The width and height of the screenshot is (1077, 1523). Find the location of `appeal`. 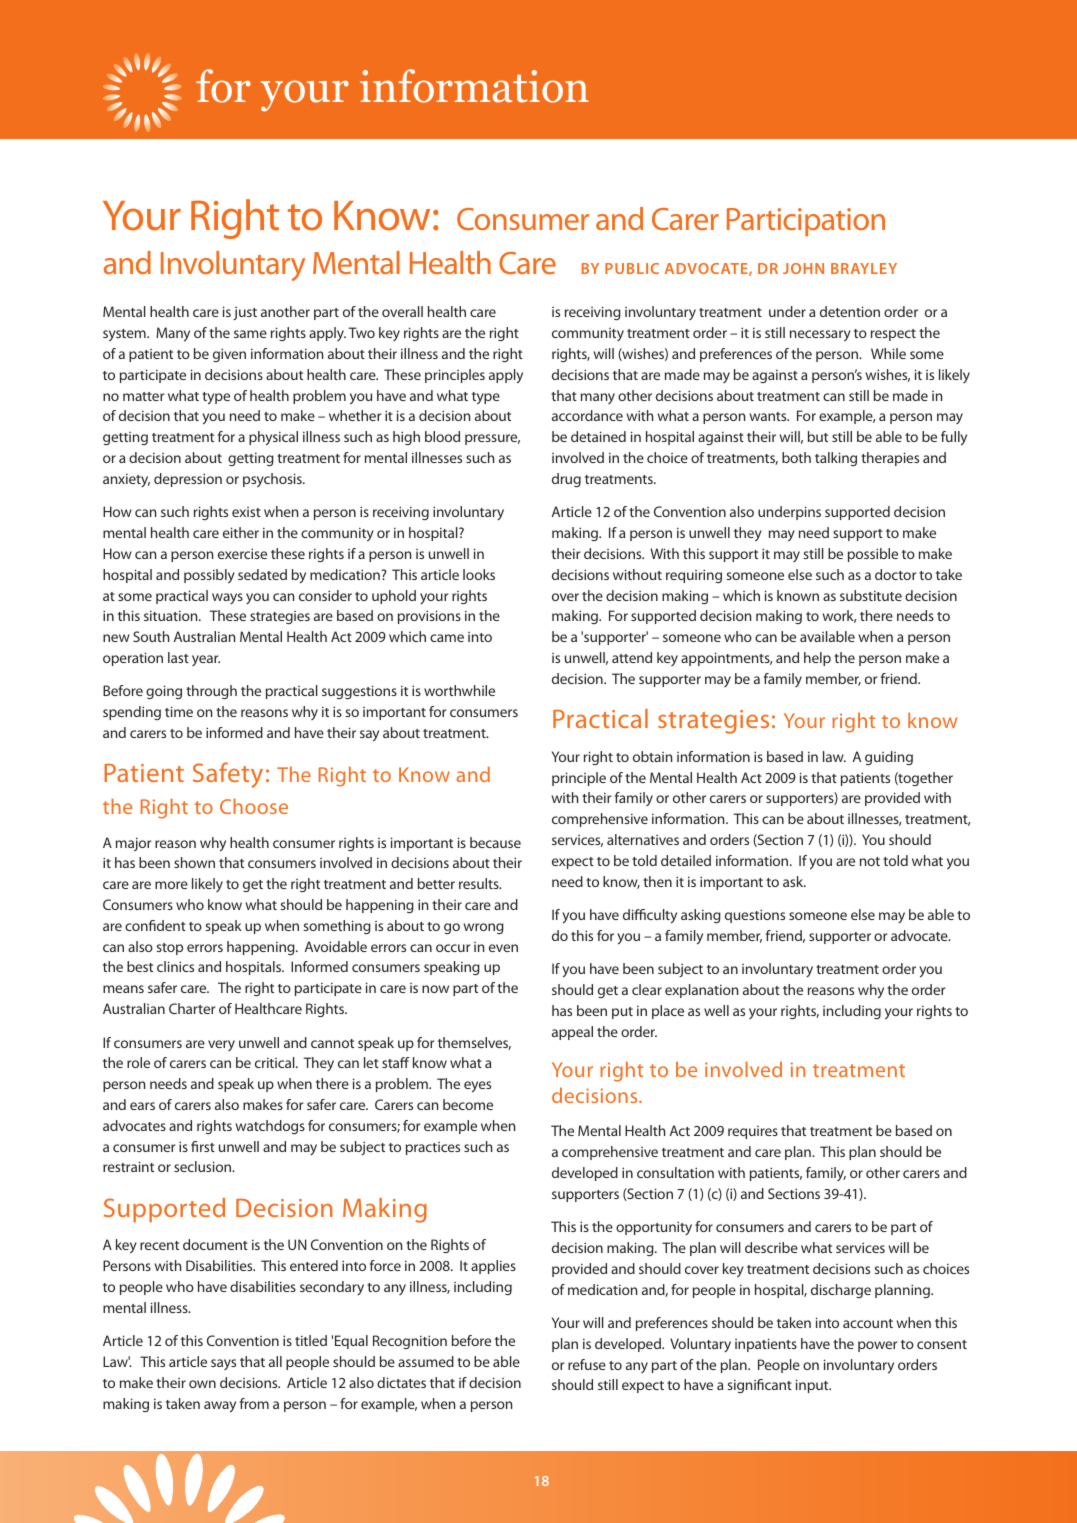

appeal is located at coordinates (572, 1033).
